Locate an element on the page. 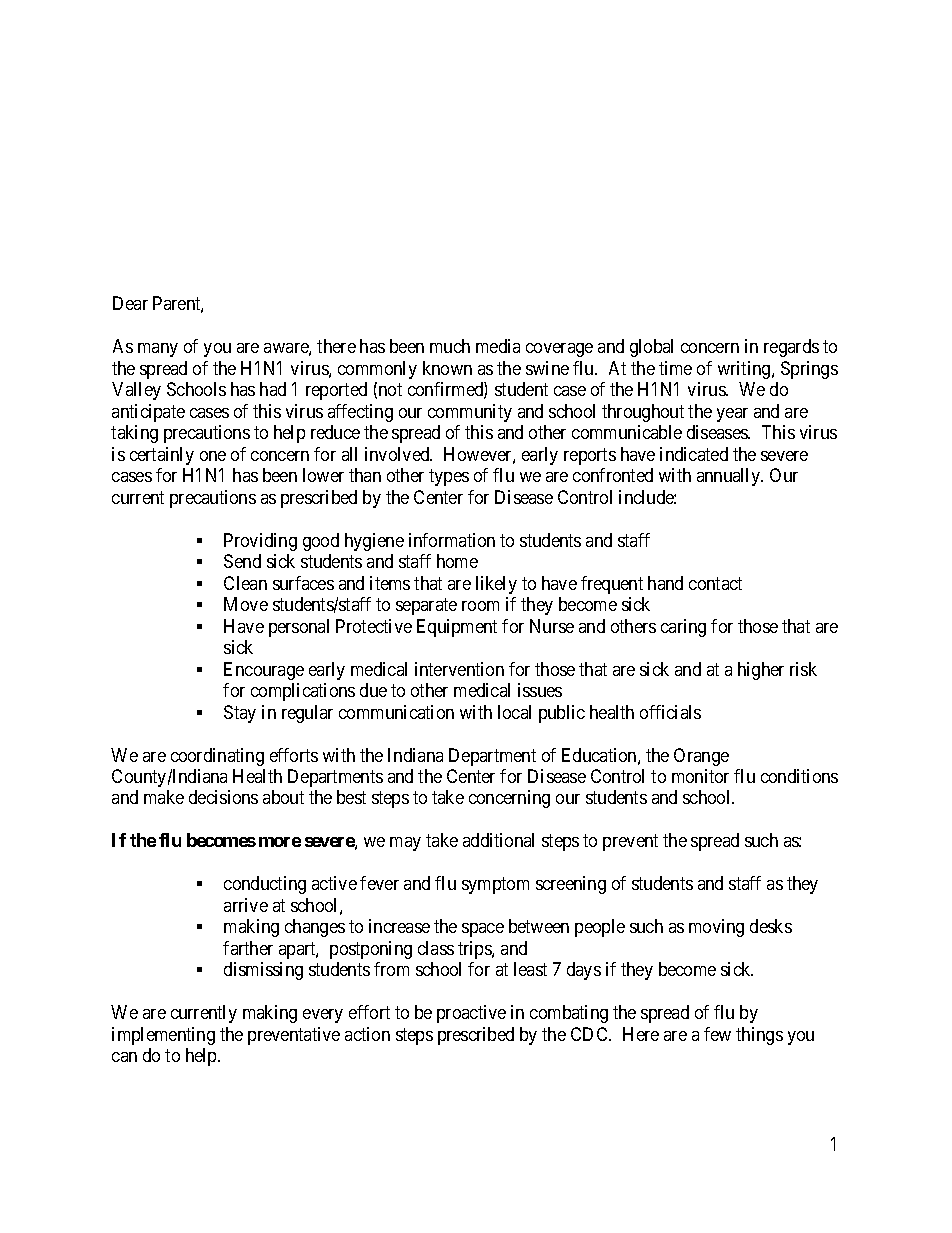 Image resolution: width=952 pixels, height=1233 pixels. many is located at coordinates (158, 350).
